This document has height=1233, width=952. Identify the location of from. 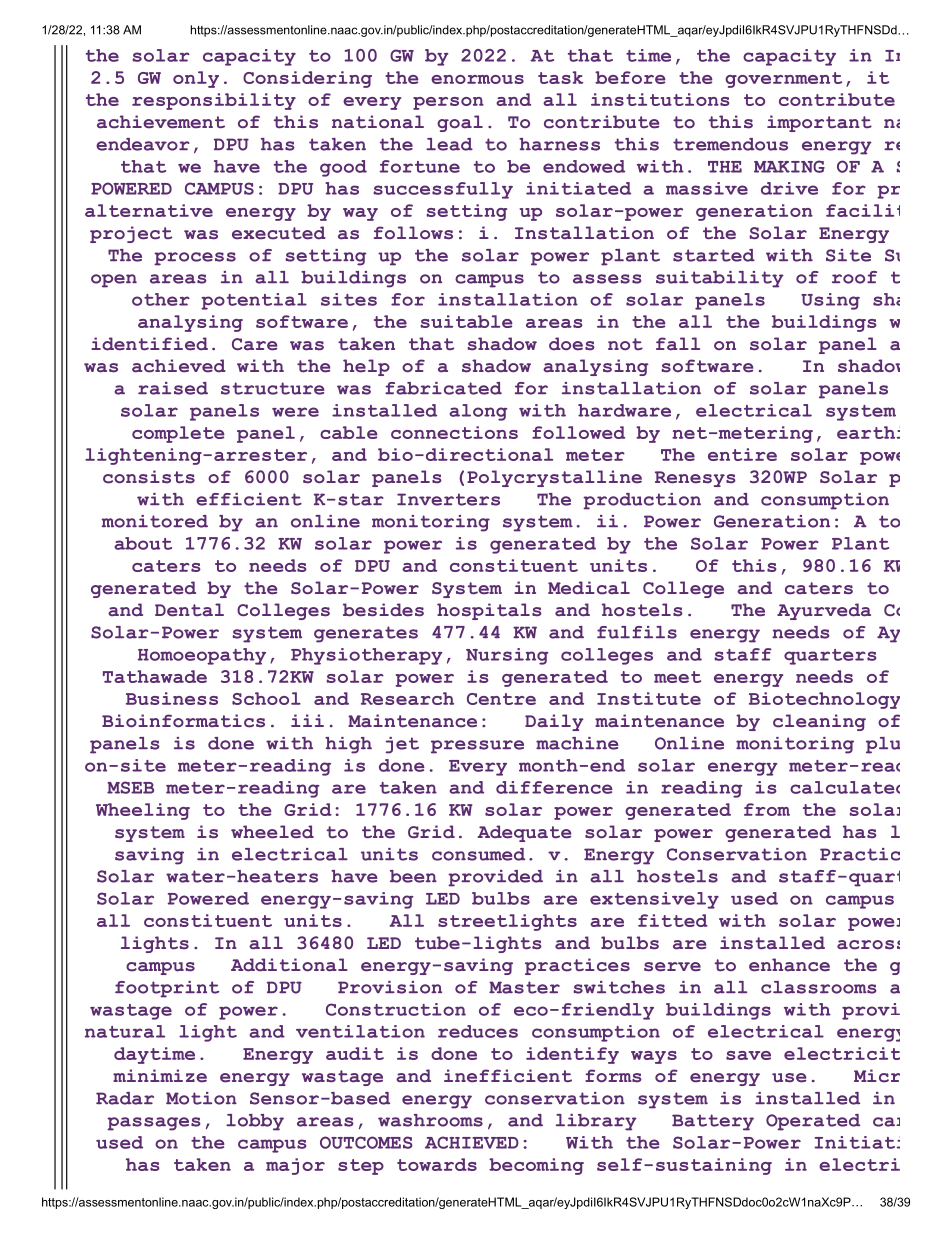
(767, 809).
